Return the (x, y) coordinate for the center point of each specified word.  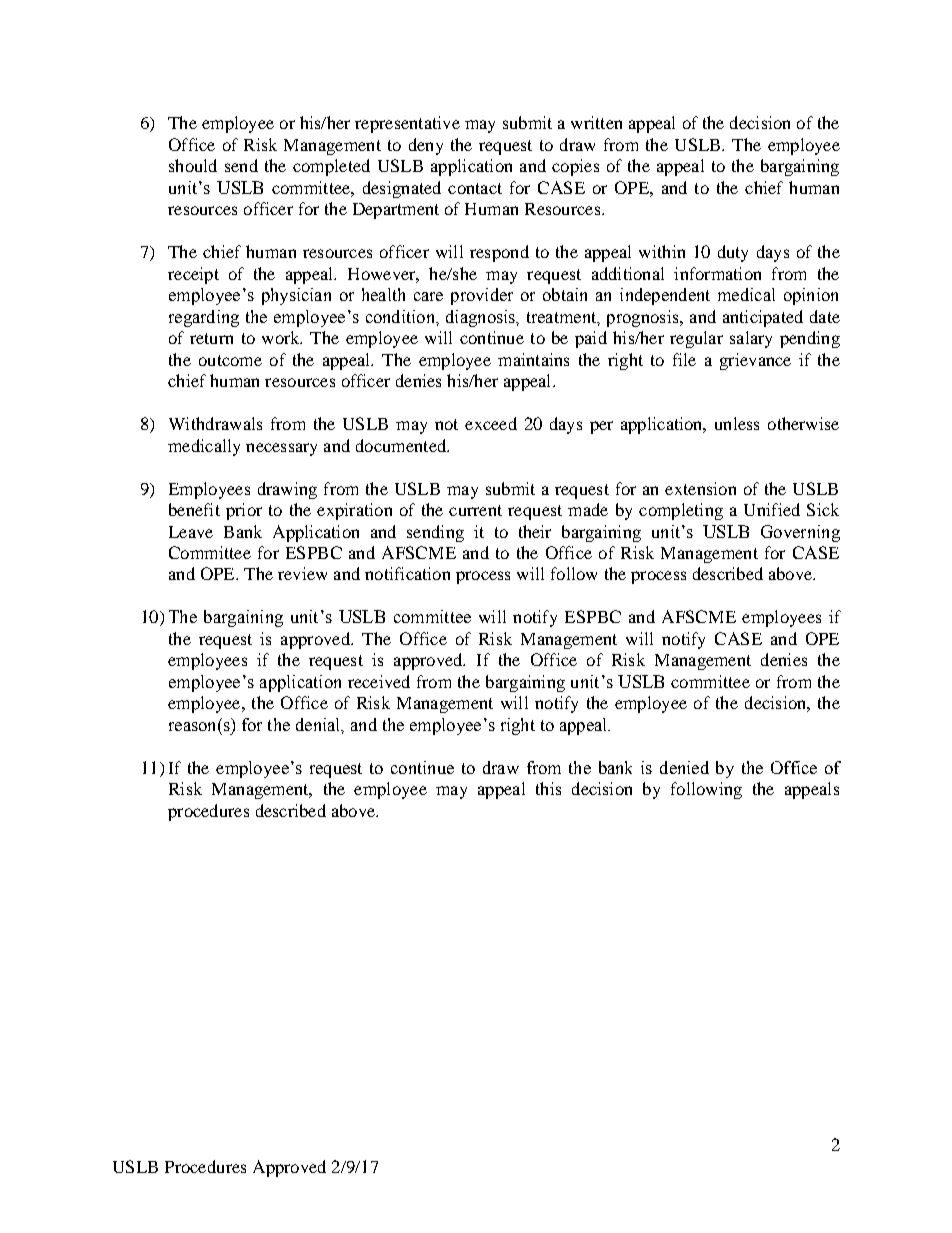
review (302, 573)
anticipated (763, 318)
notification (407, 573)
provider (482, 296)
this (548, 788)
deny (426, 146)
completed (331, 167)
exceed (491, 423)
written (596, 122)
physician (296, 296)
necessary (281, 449)
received (379, 681)
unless (737, 423)
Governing (800, 533)
